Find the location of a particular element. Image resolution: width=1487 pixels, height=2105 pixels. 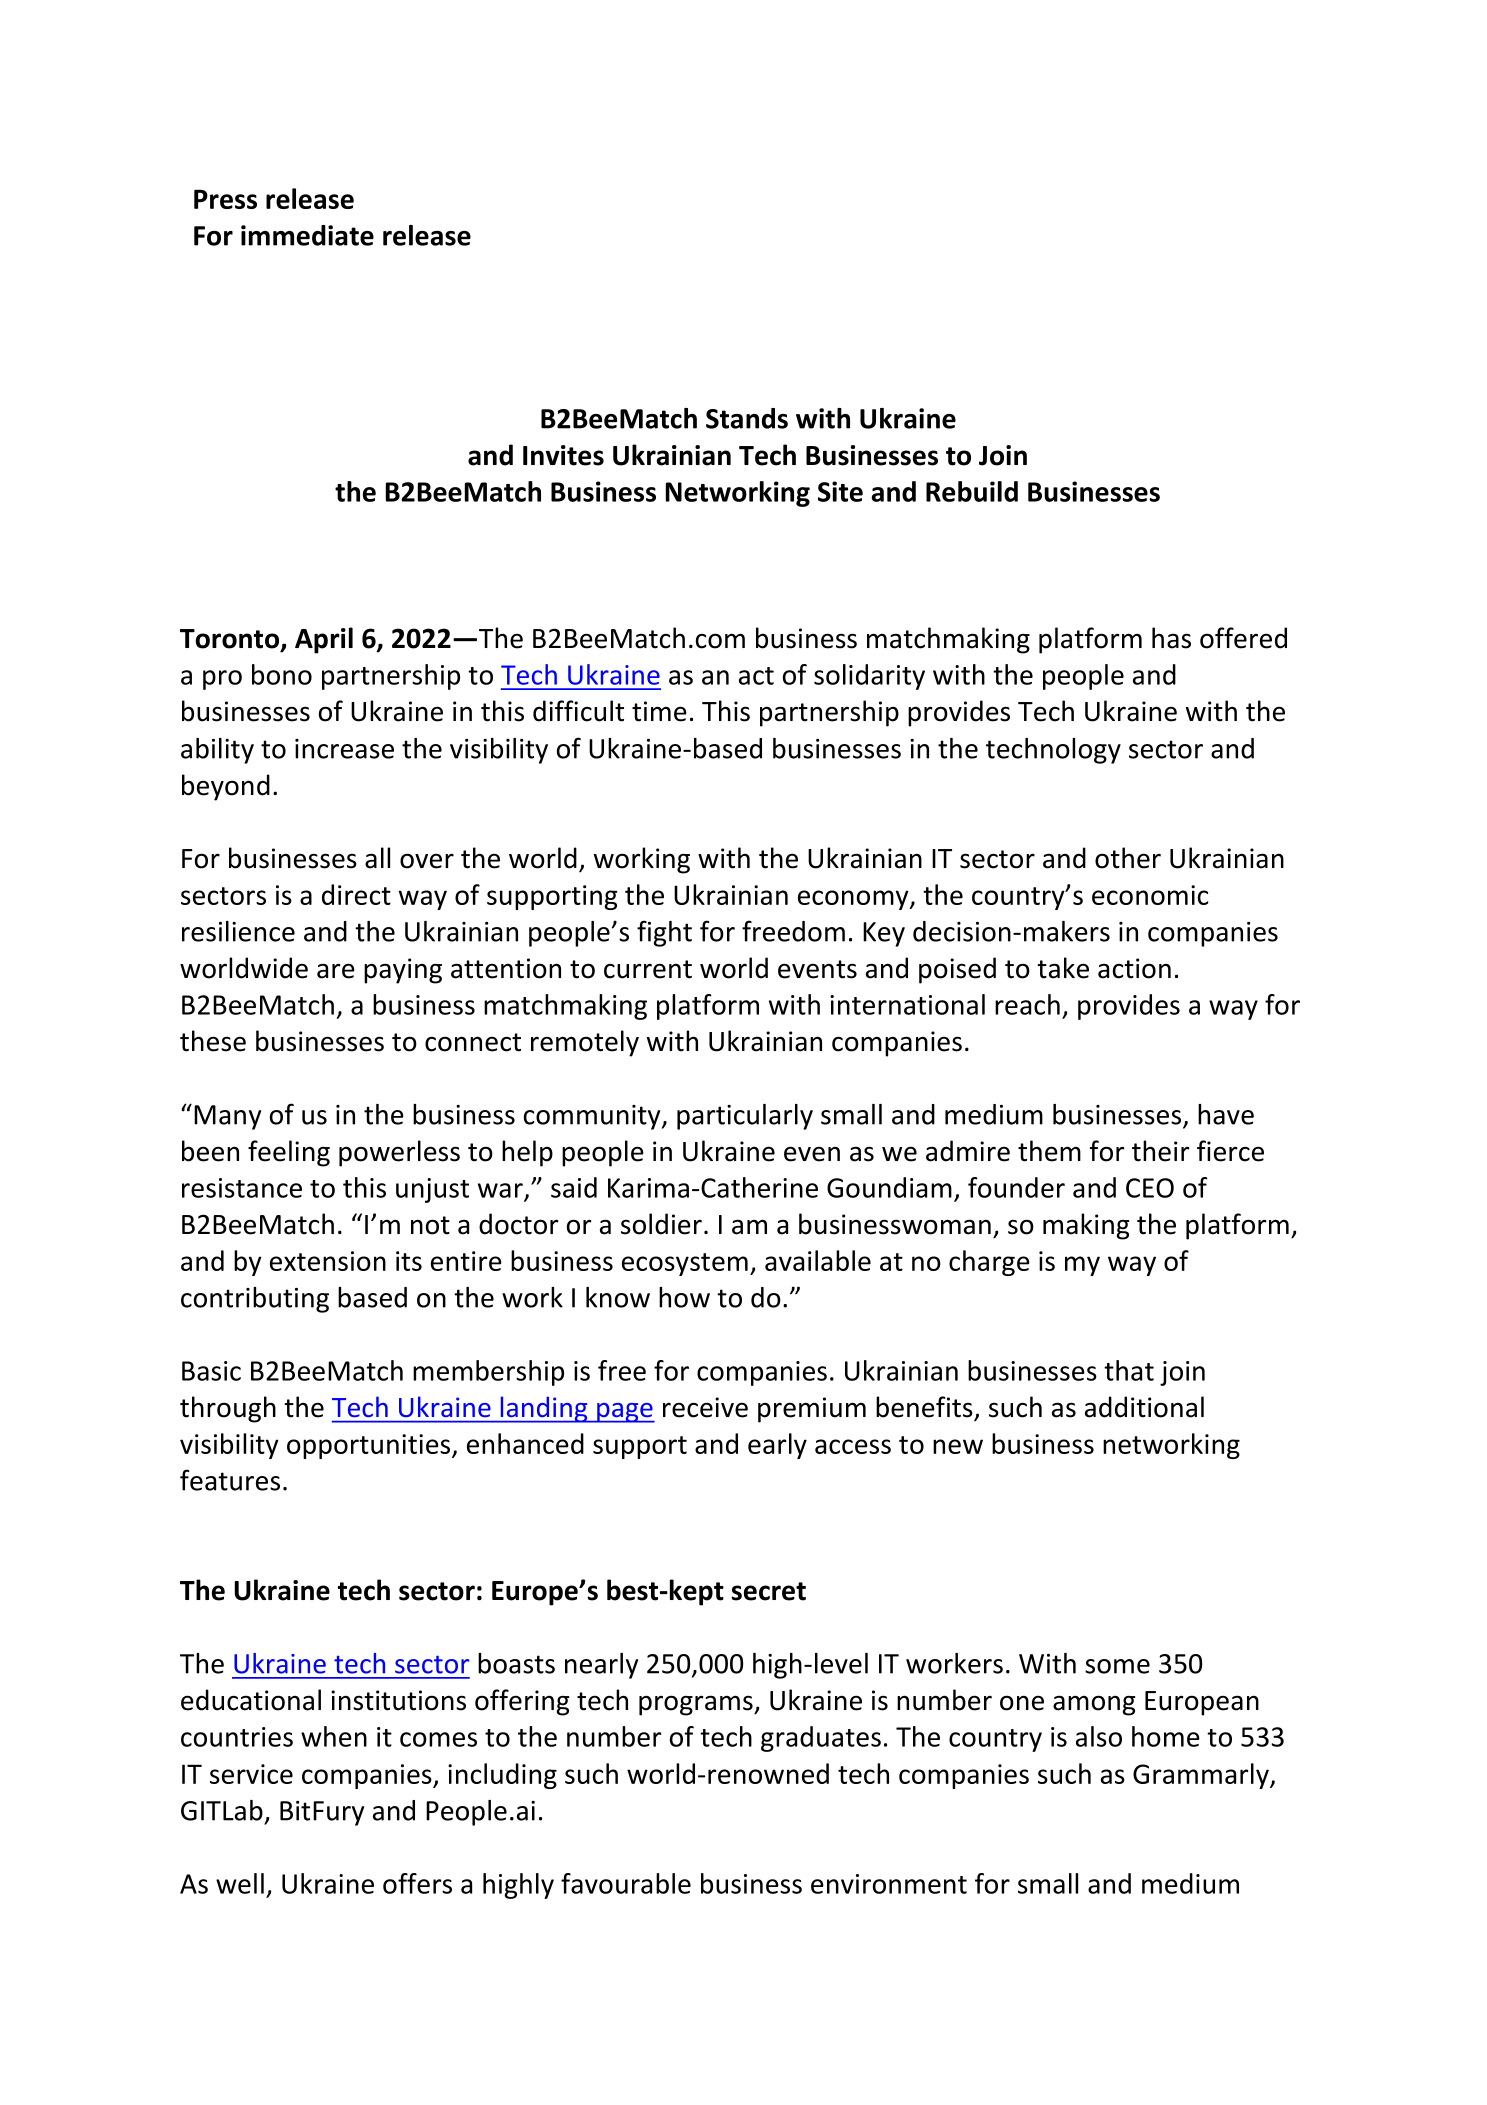

particularly is located at coordinates (745, 1117).
